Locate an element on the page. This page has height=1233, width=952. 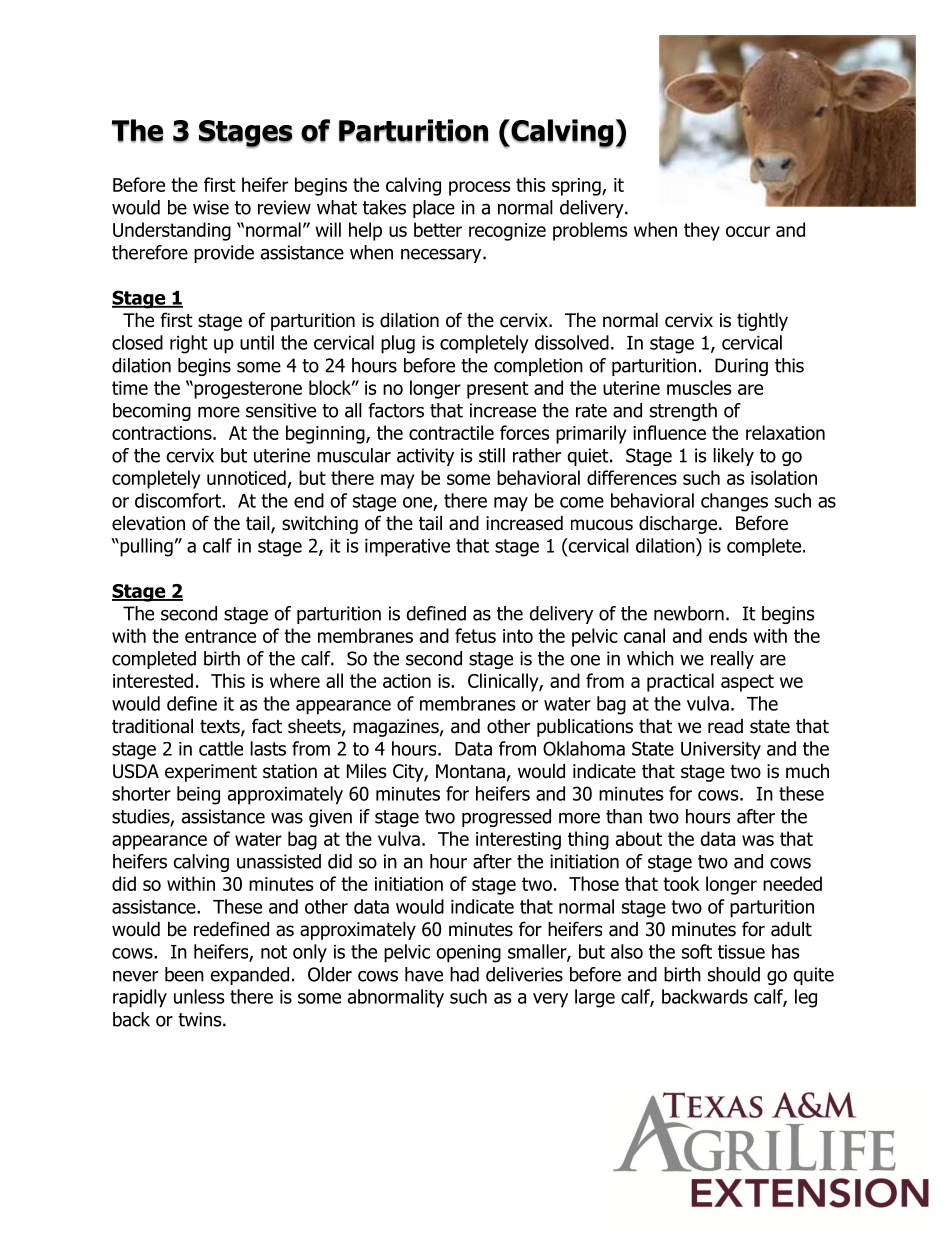
fetus is located at coordinates (475, 635).
